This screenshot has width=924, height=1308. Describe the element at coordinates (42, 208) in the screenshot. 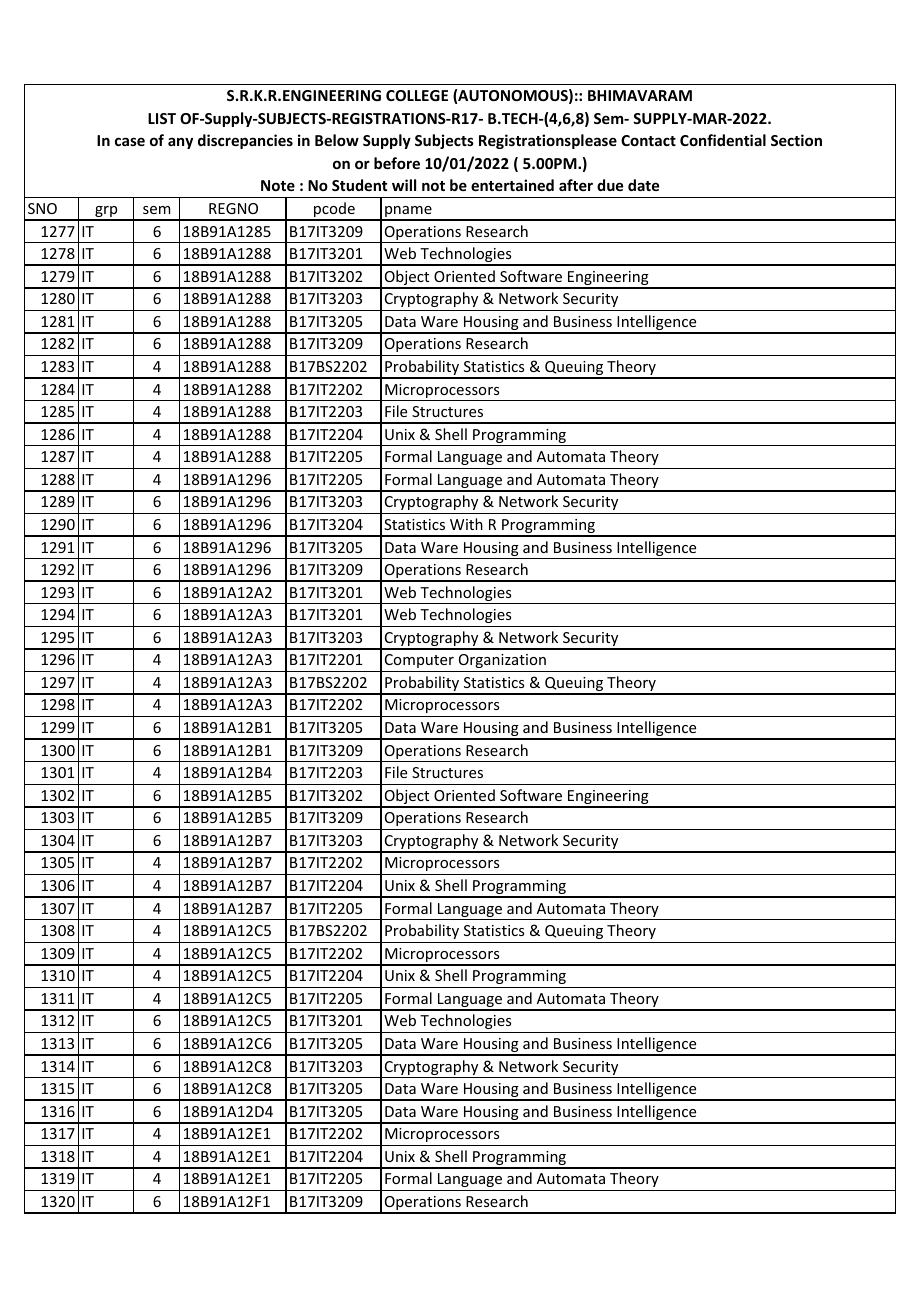

I see `SNO` at that location.
